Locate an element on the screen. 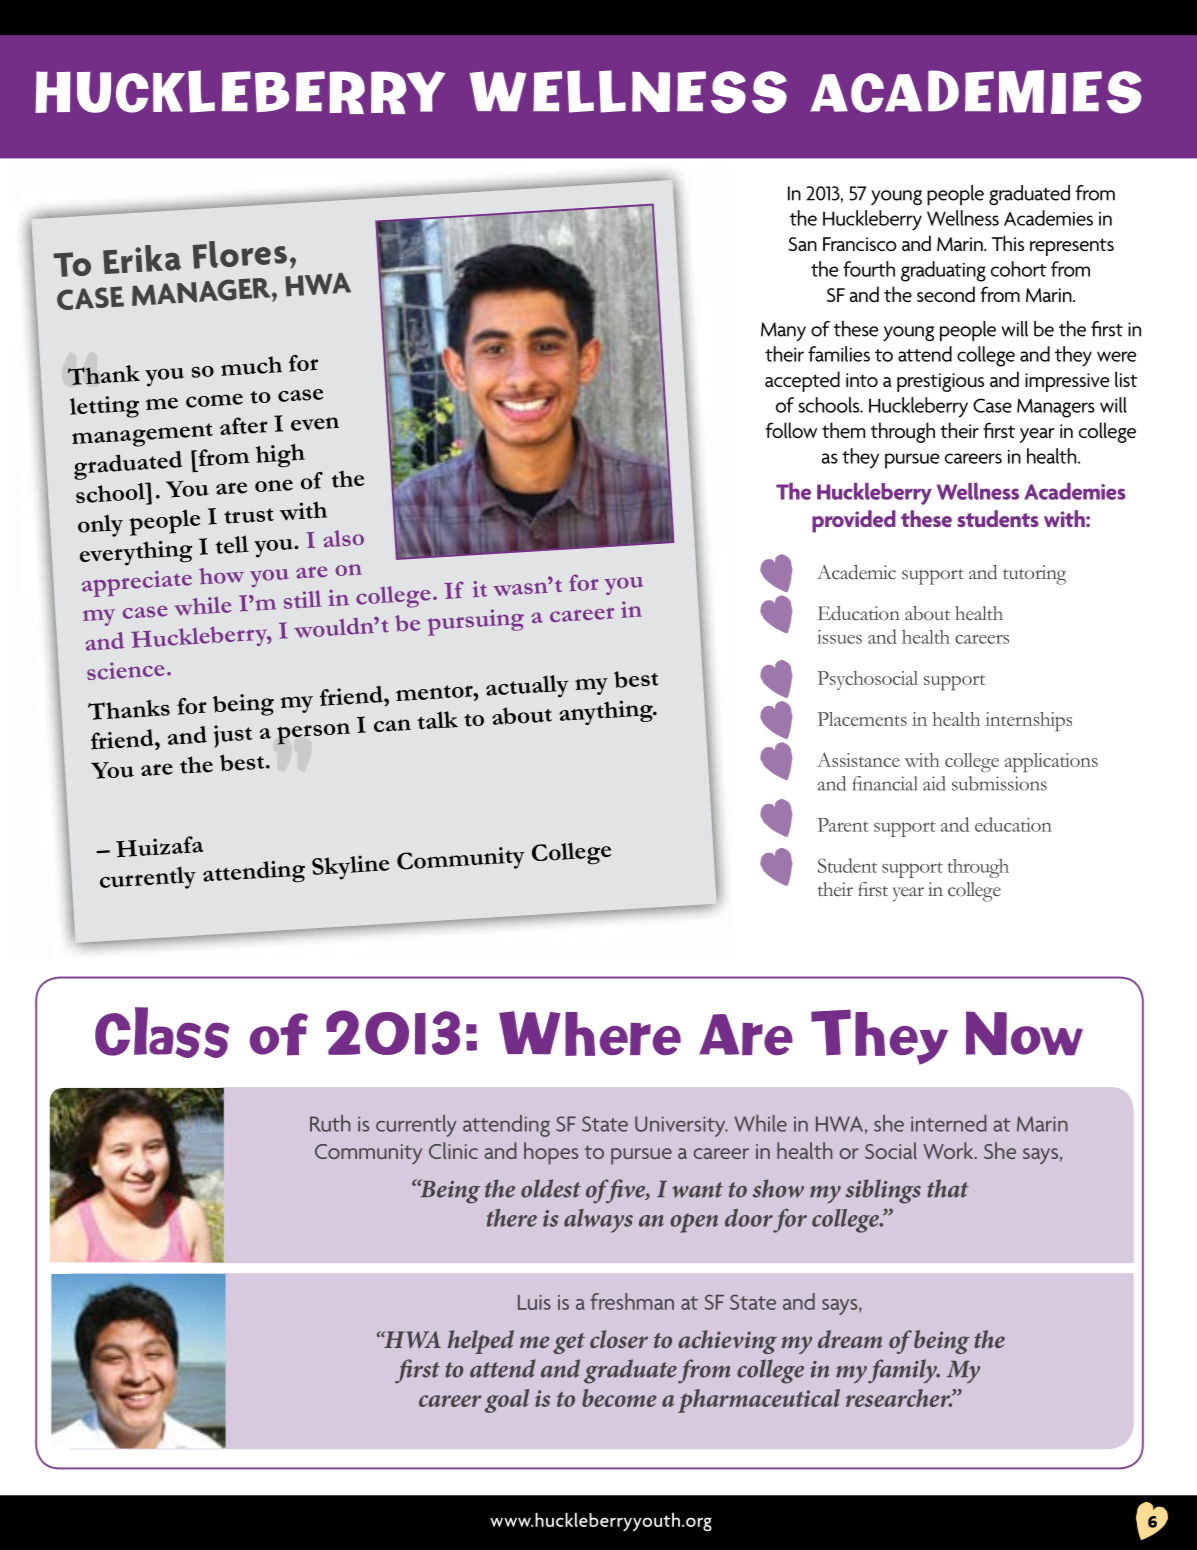  helped is located at coordinates (481, 1342).
